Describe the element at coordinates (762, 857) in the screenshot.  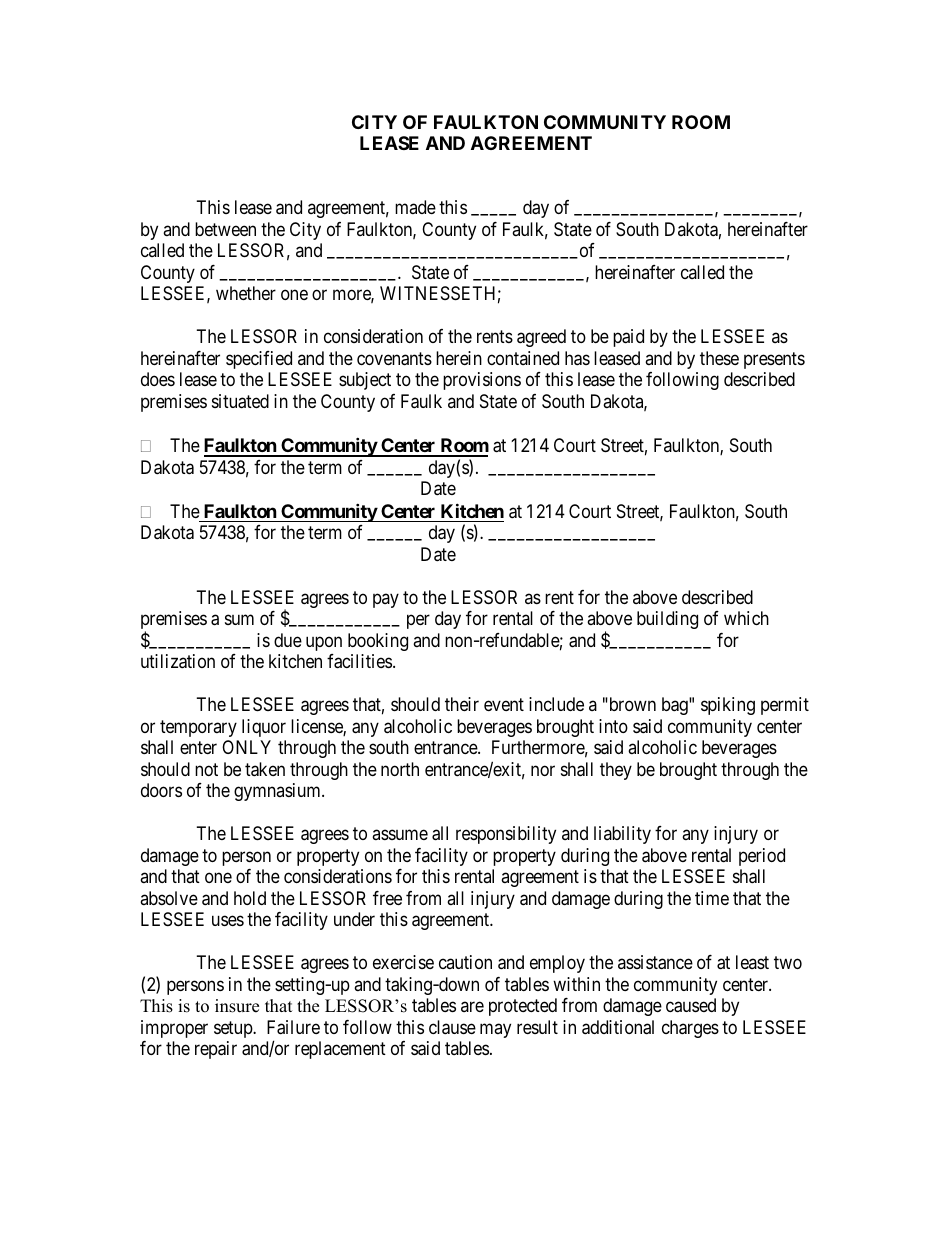
I see `period` at that location.
